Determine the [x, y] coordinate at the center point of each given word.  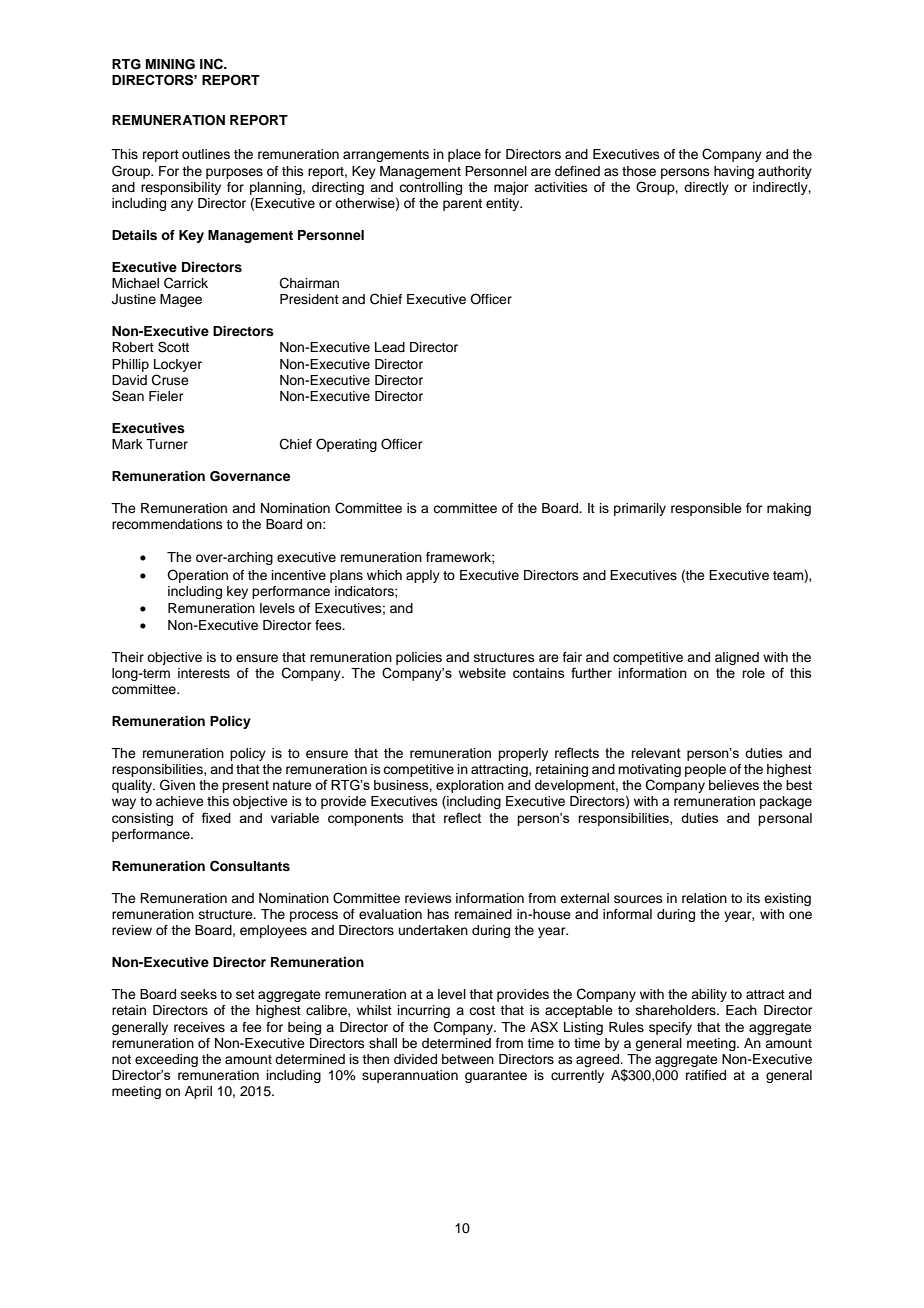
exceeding [166, 1060]
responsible [706, 509]
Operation [197, 576]
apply [423, 576]
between [468, 1059]
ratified [706, 1075]
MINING [170, 64]
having [734, 172]
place [464, 155]
